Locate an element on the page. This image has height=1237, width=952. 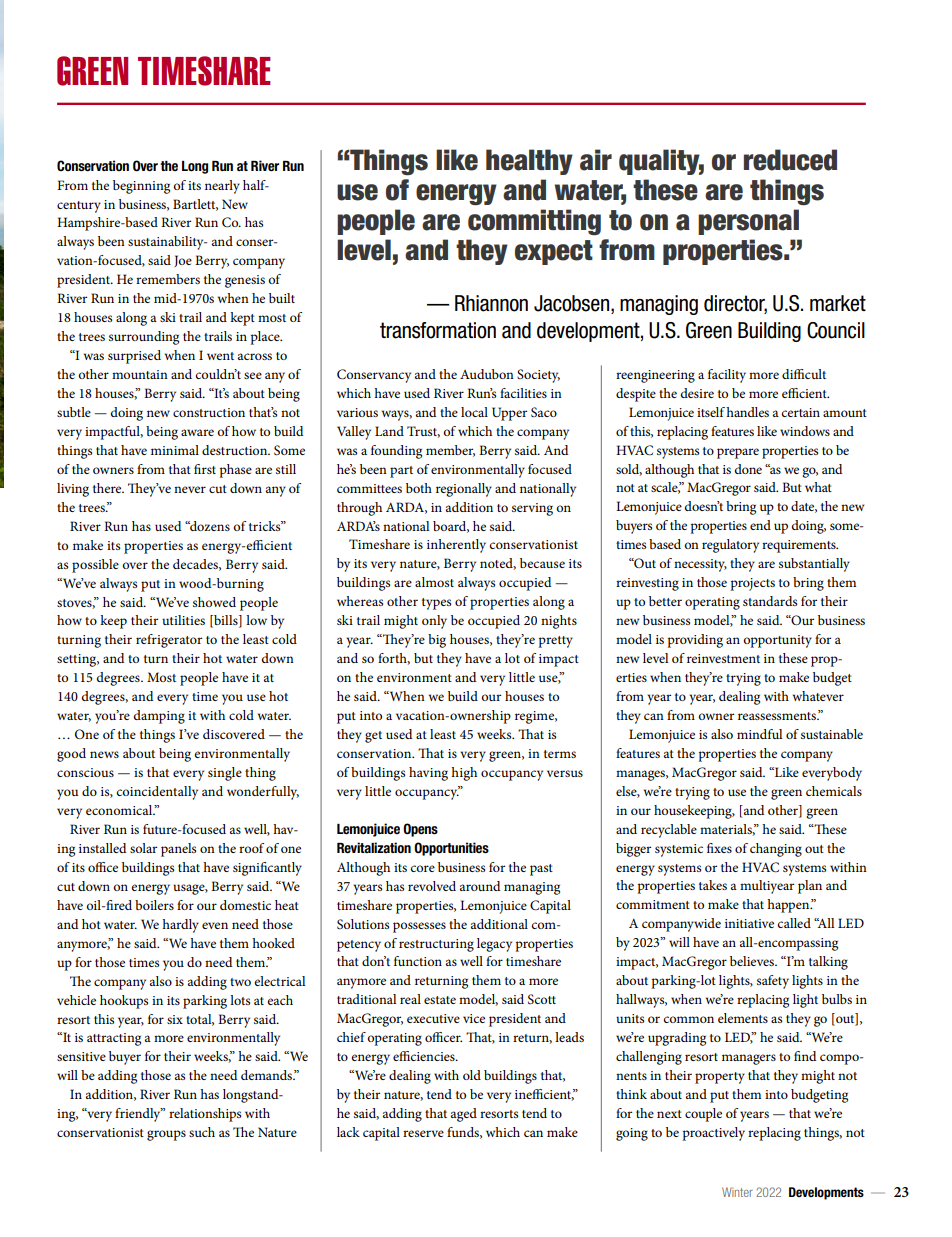
refrigerator is located at coordinates (169, 641).
